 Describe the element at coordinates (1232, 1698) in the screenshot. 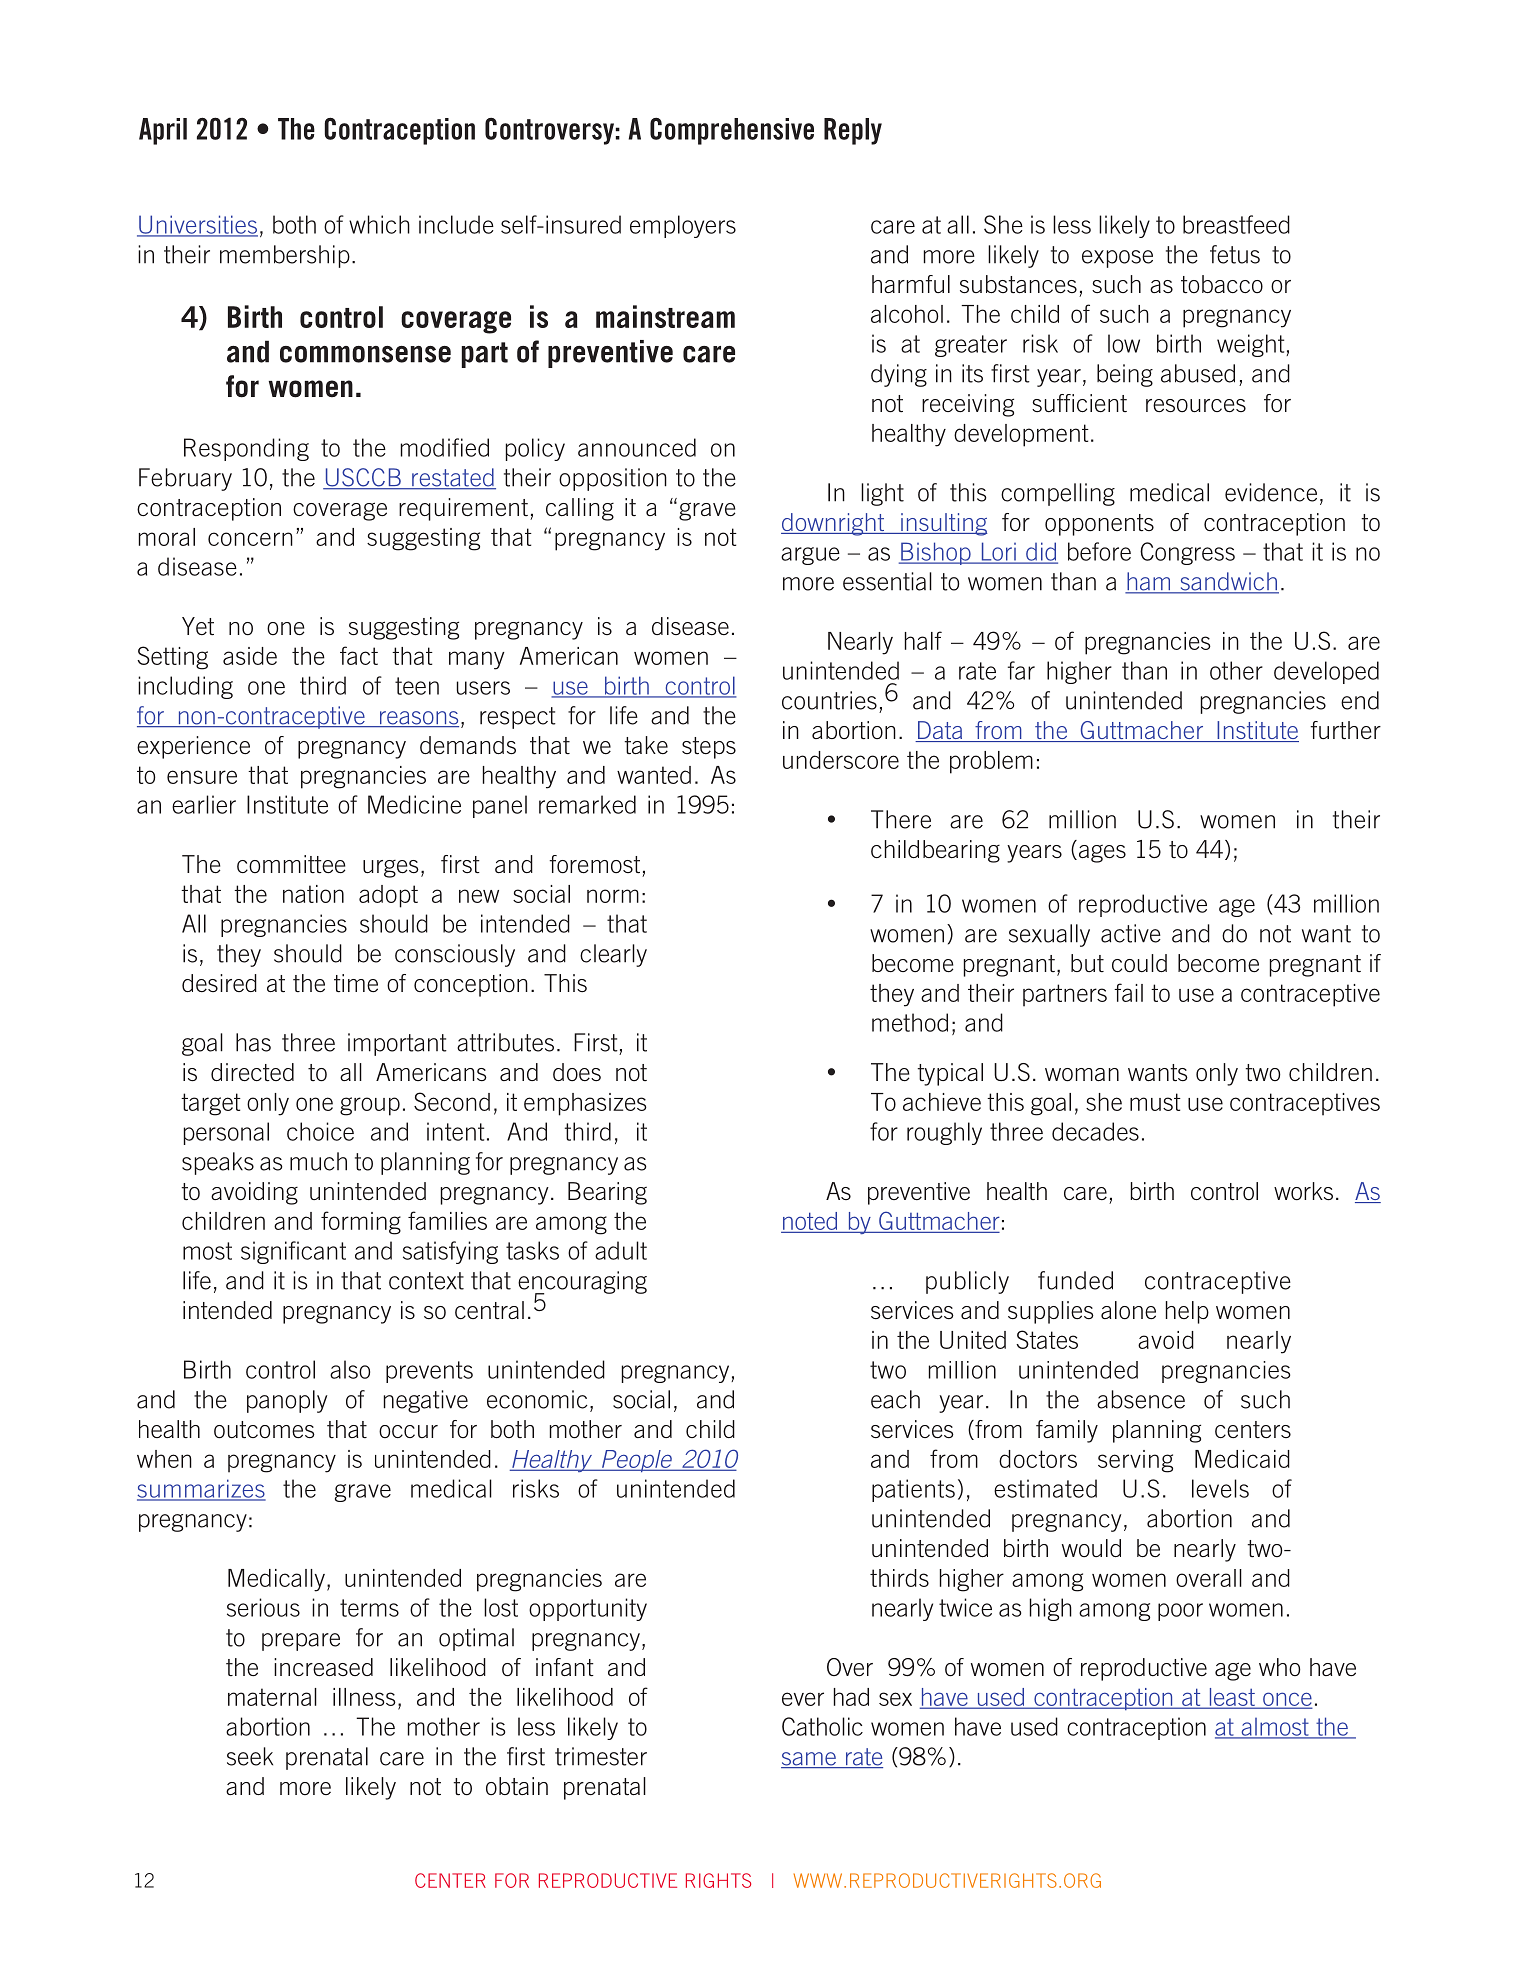

I see `least` at that location.
